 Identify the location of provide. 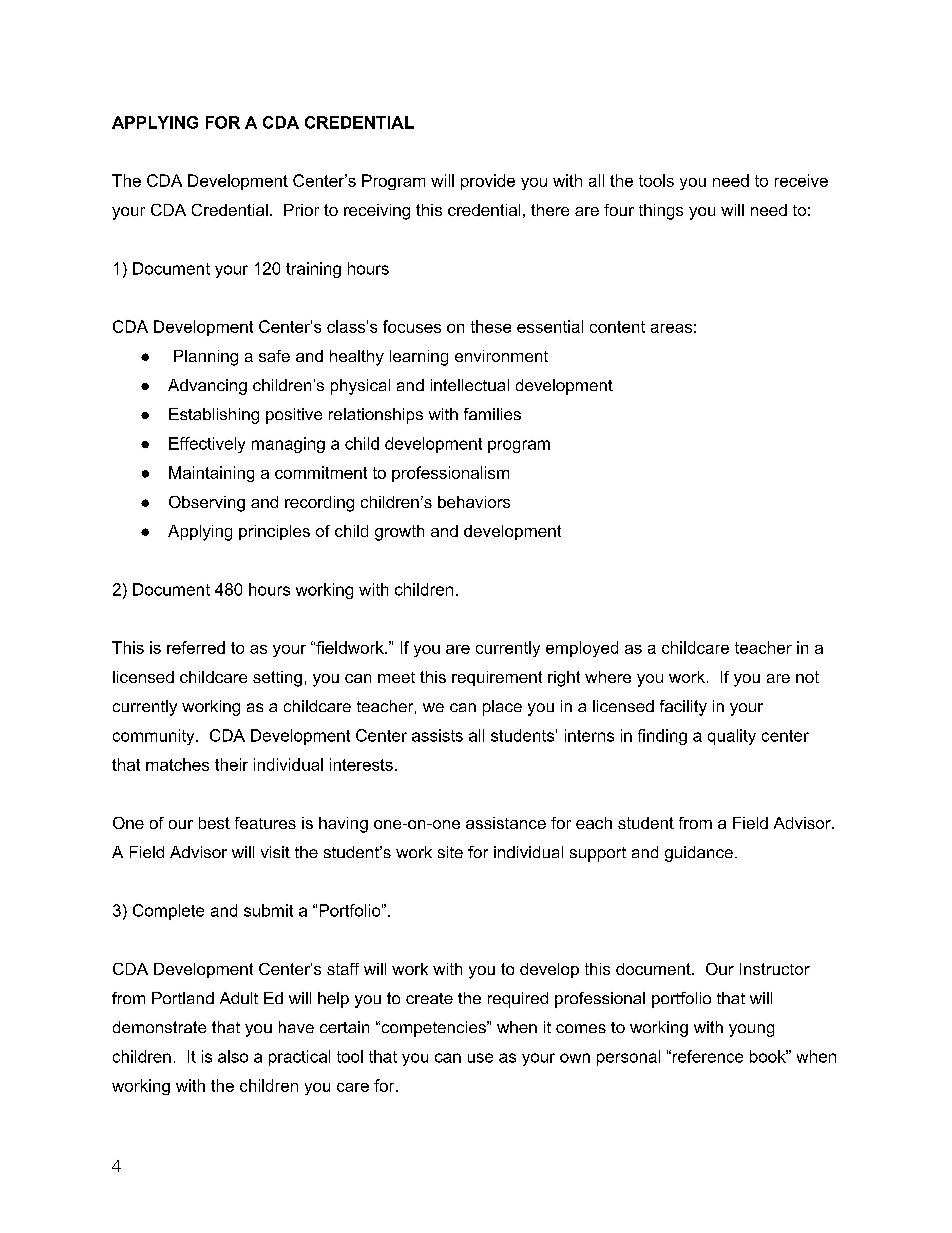
(488, 182).
